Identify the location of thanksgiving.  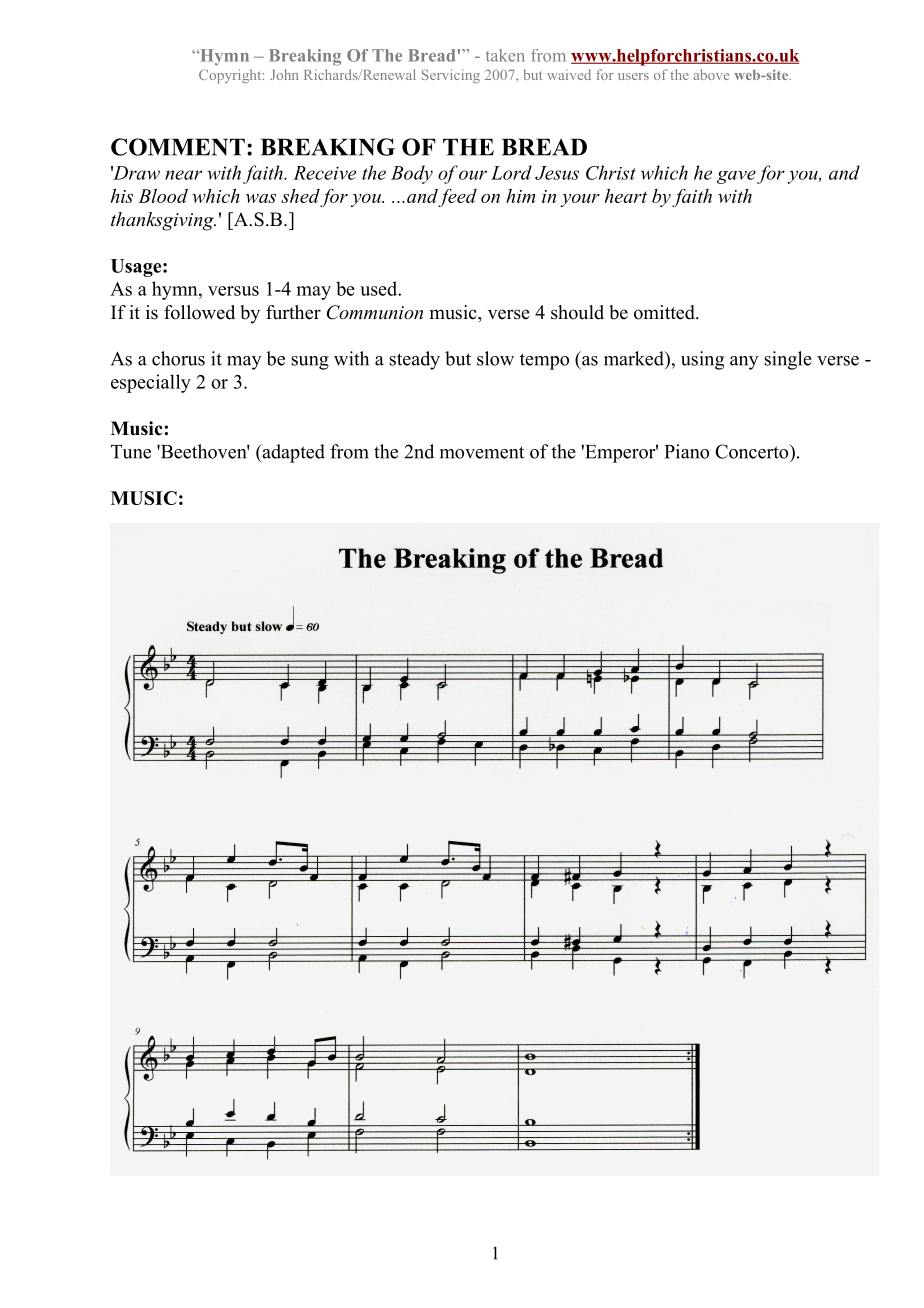
(163, 221).
